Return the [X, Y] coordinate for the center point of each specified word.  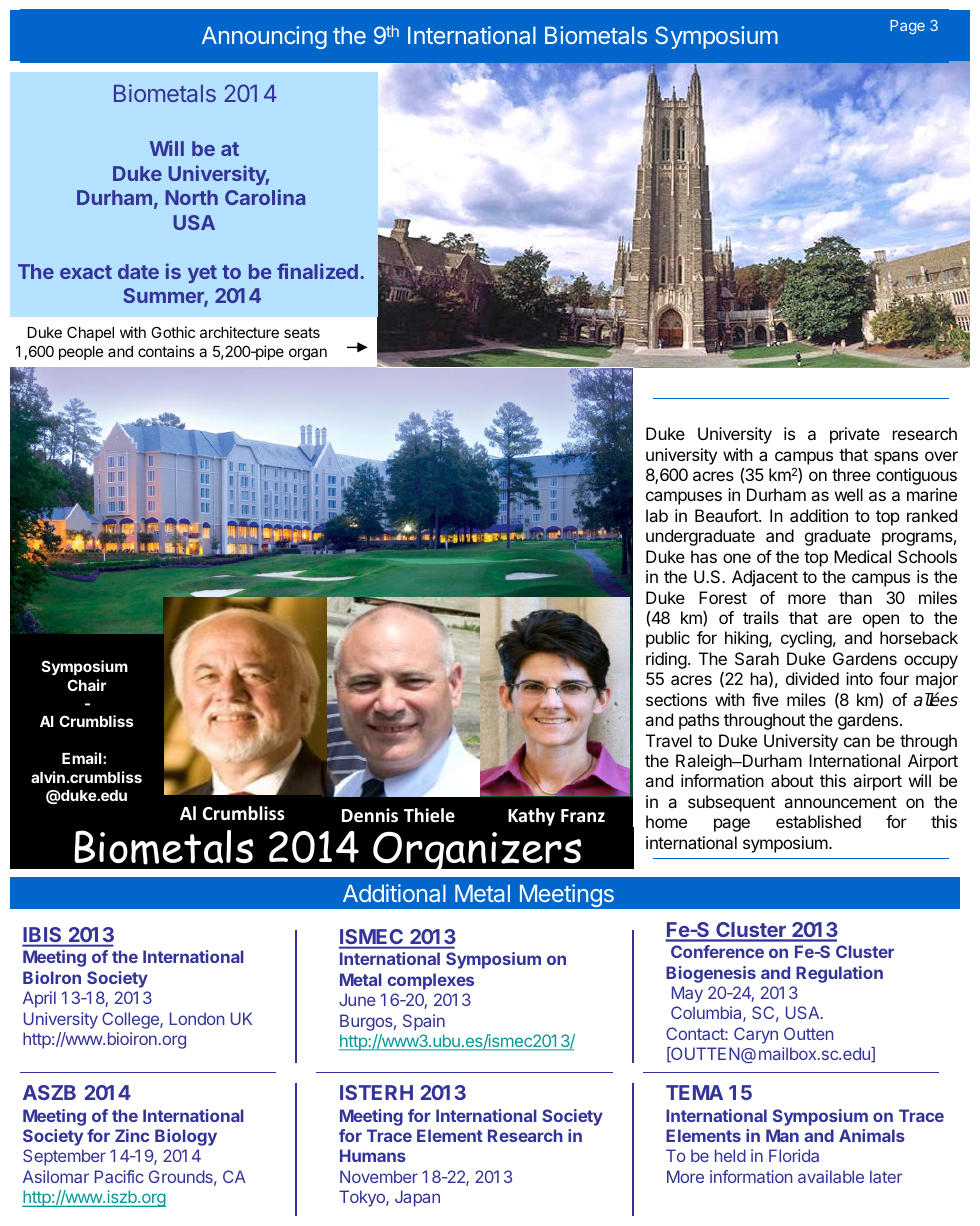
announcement [840, 802]
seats [302, 332]
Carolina [265, 197]
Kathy [531, 817]
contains [166, 351]
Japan [417, 1198]
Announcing [264, 37]
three [851, 474]
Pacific [119, 1176]
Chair [87, 685]
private [855, 435]
